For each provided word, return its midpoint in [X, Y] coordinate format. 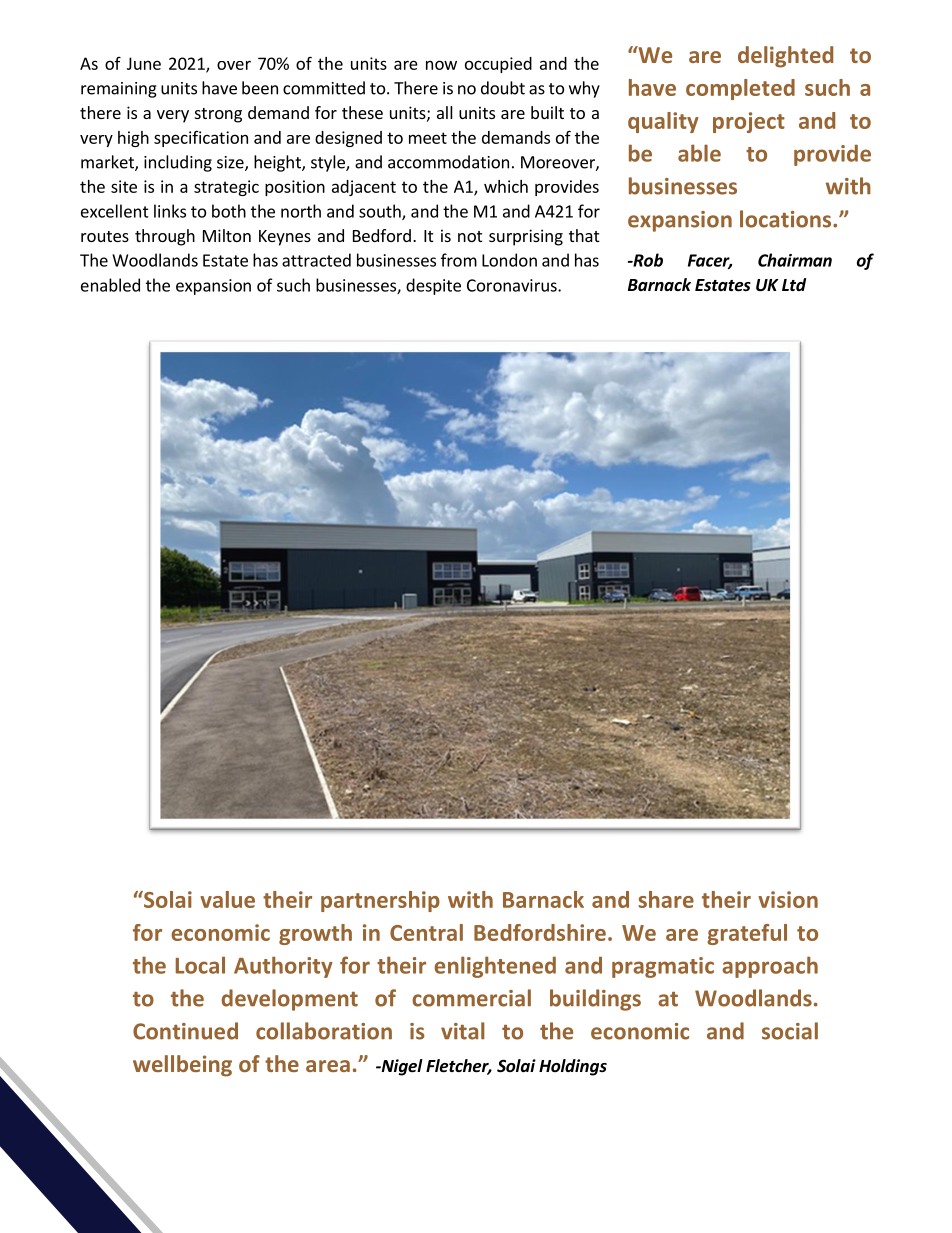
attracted [316, 260]
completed [740, 89]
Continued [185, 1031]
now [441, 65]
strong [218, 115]
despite [433, 286]
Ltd [794, 284]
